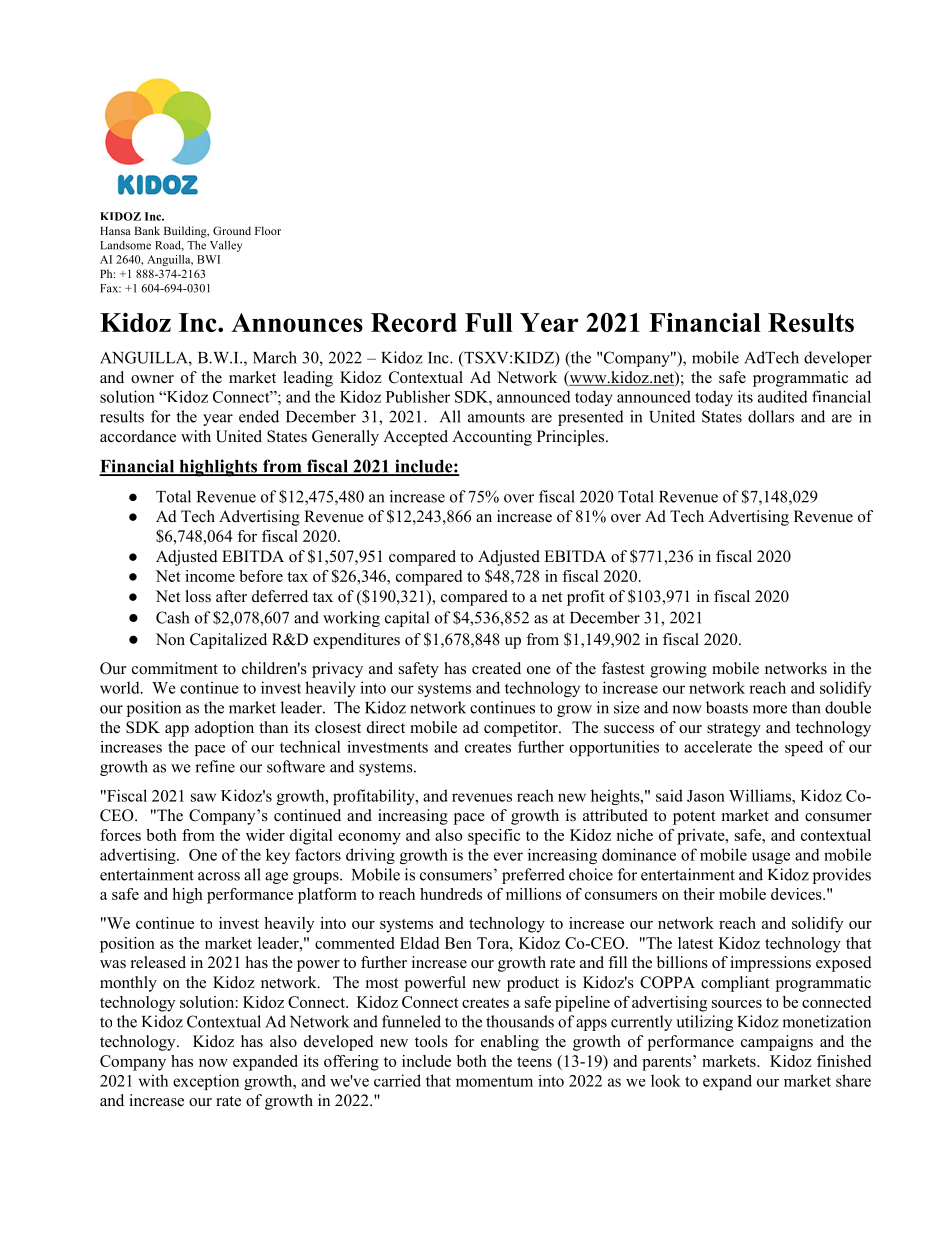 This image has height=1233, width=952. I want to click on created, so click(496, 668).
